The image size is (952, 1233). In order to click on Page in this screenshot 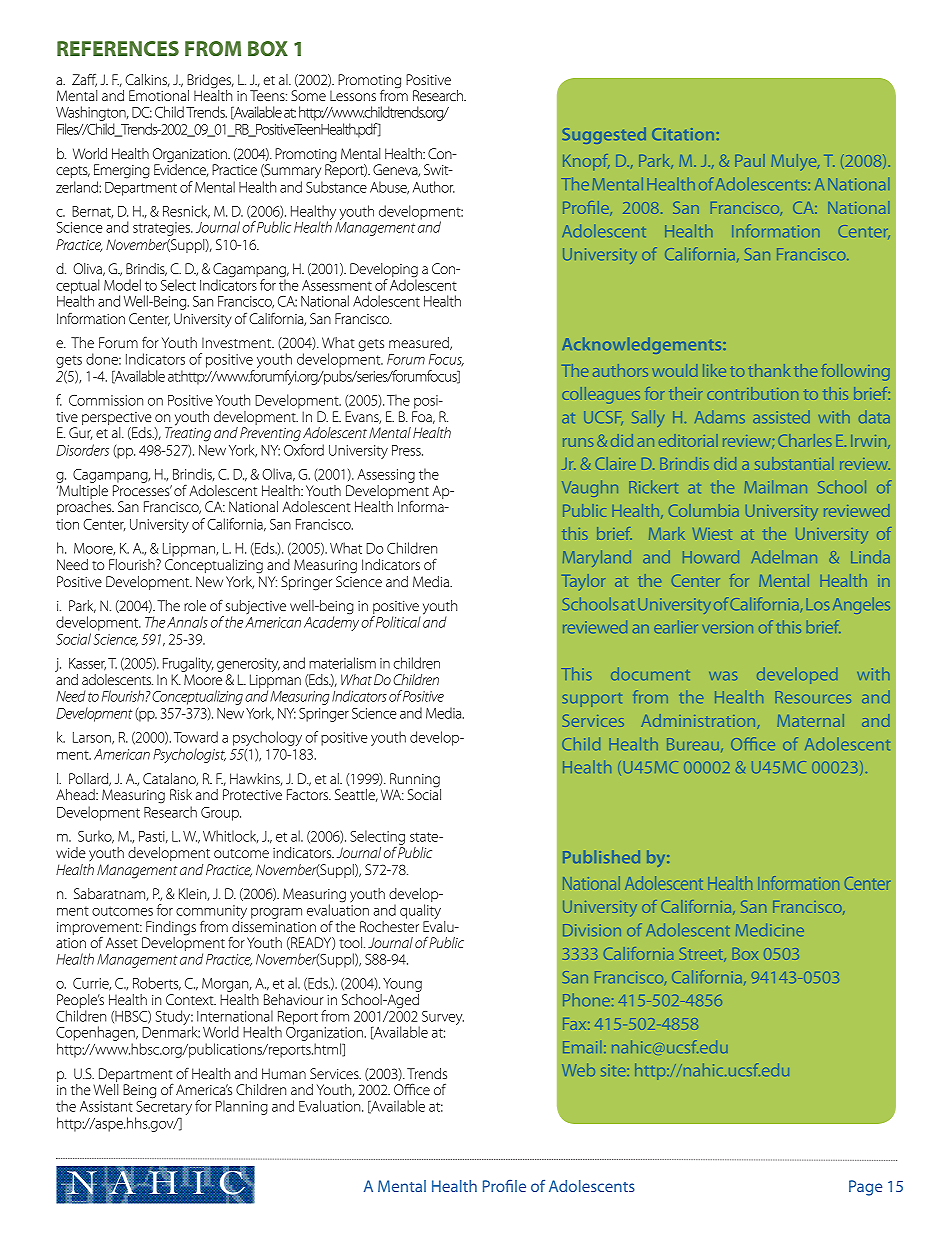, I will do `click(865, 1188)`.
